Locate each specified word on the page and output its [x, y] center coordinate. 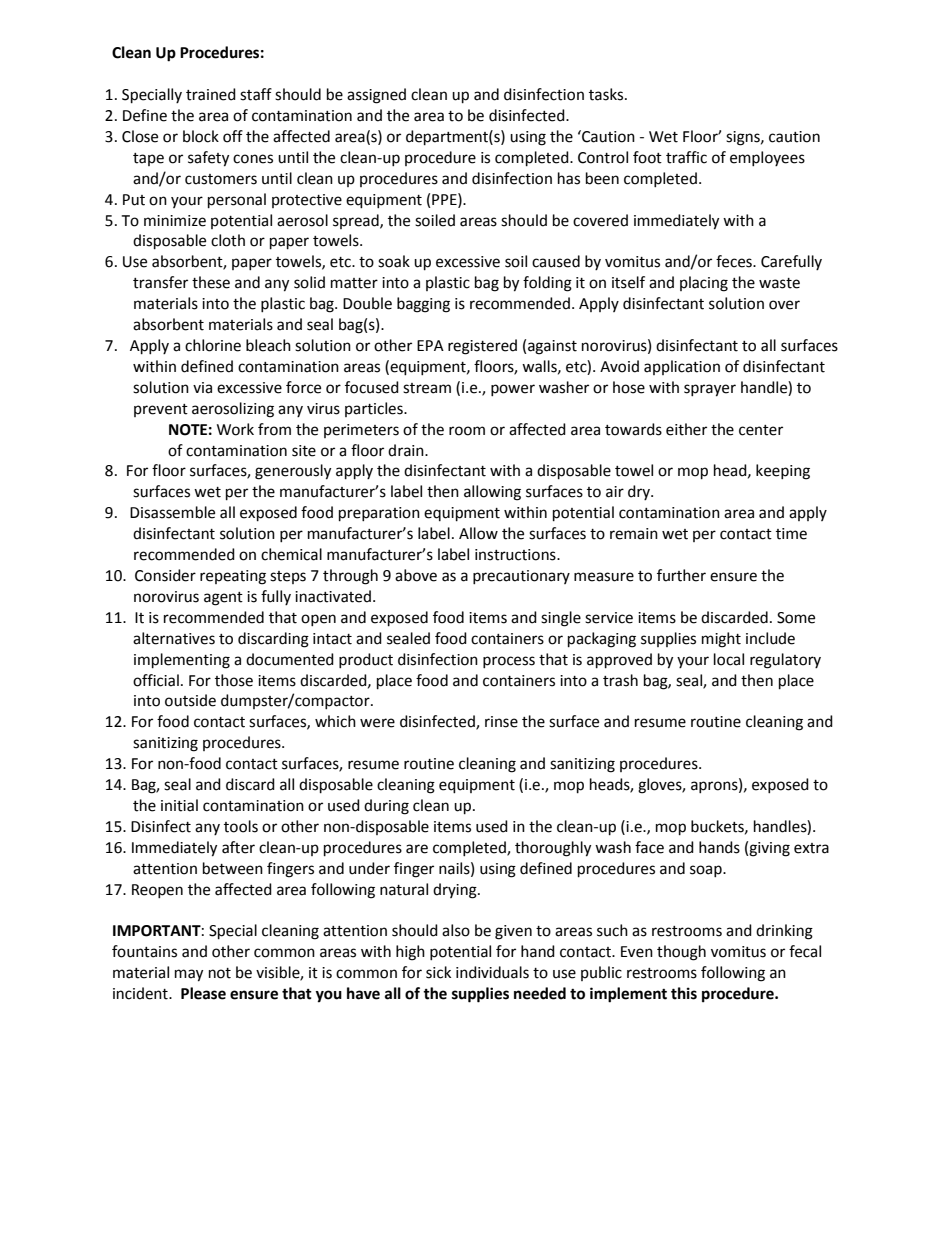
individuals [492, 972]
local [729, 659]
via [202, 388]
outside [190, 700]
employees [767, 158]
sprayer [710, 390]
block [201, 136]
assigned [376, 96]
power [513, 390]
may [189, 975]
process [509, 662]
